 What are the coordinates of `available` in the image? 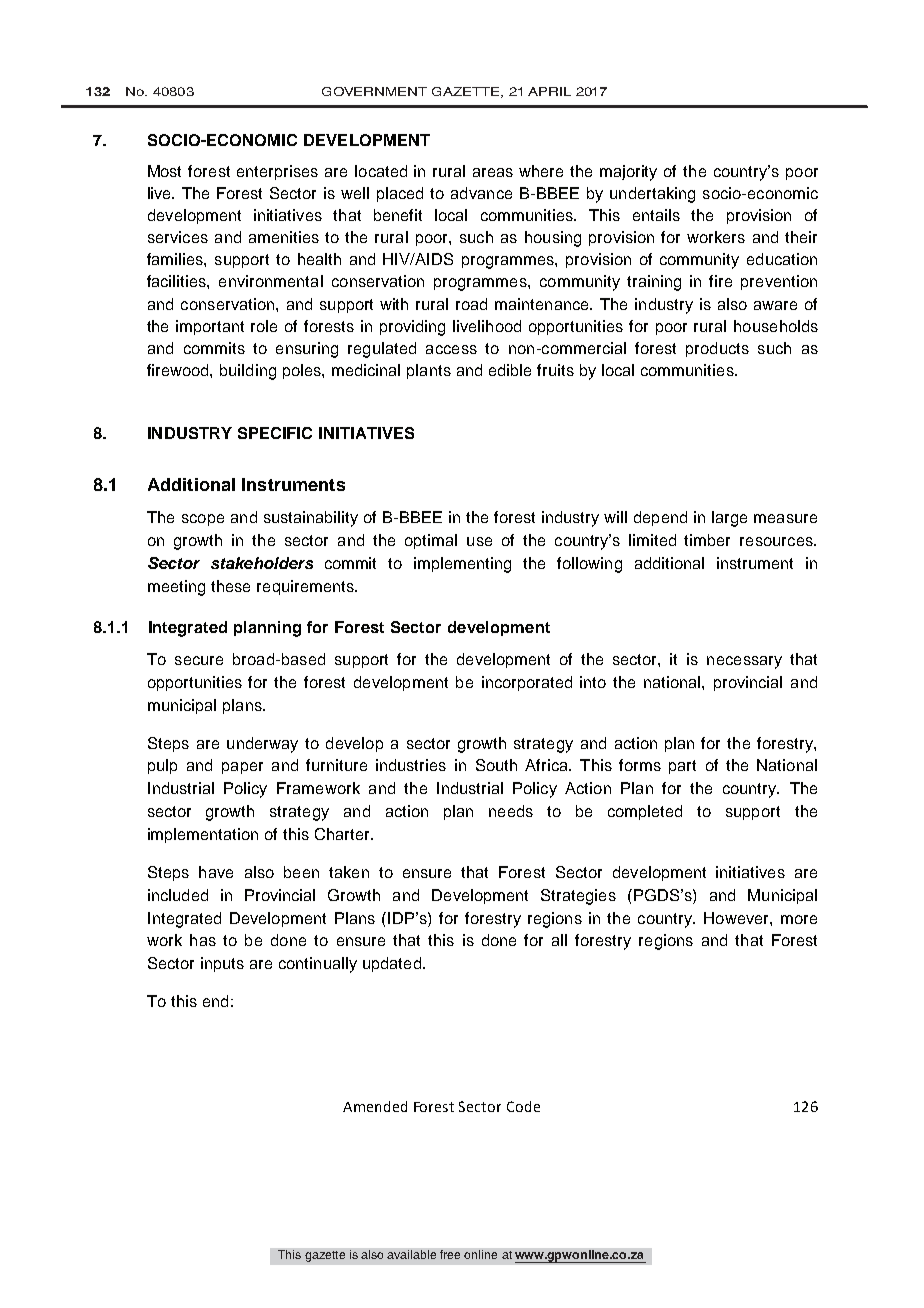 It's located at (411, 1254).
